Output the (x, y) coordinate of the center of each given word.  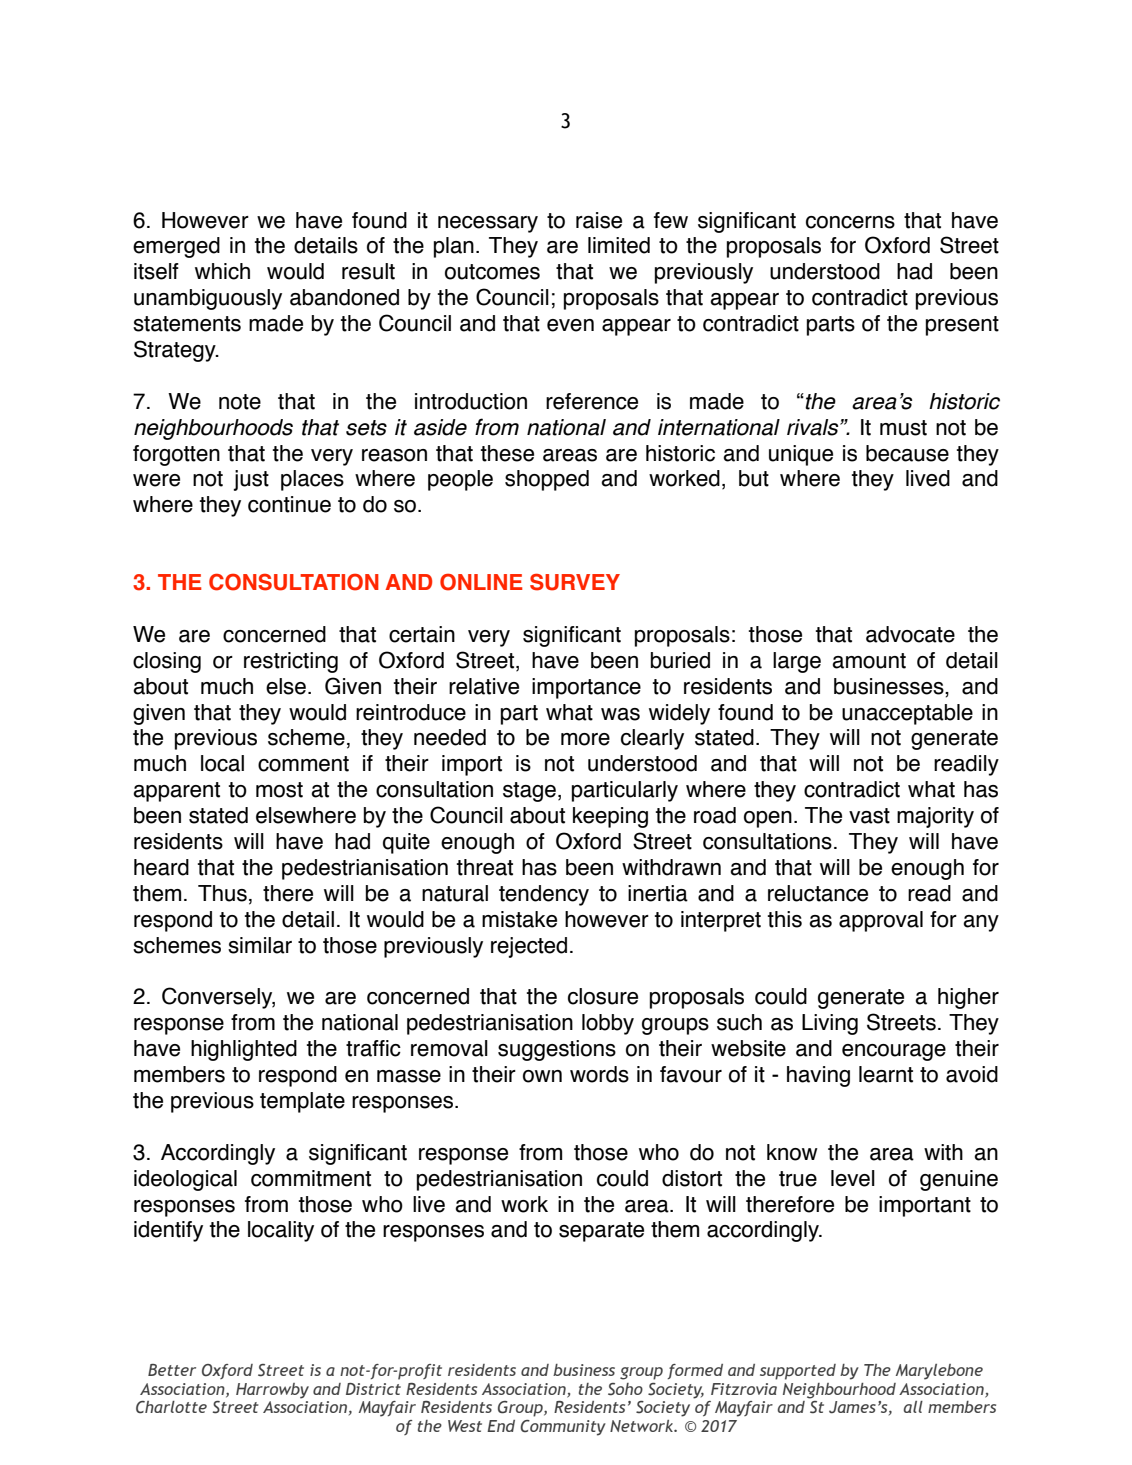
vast (869, 816)
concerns (850, 222)
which (222, 271)
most (279, 790)
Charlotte (171, 1407)
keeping (610, 817)
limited (619, 245)
